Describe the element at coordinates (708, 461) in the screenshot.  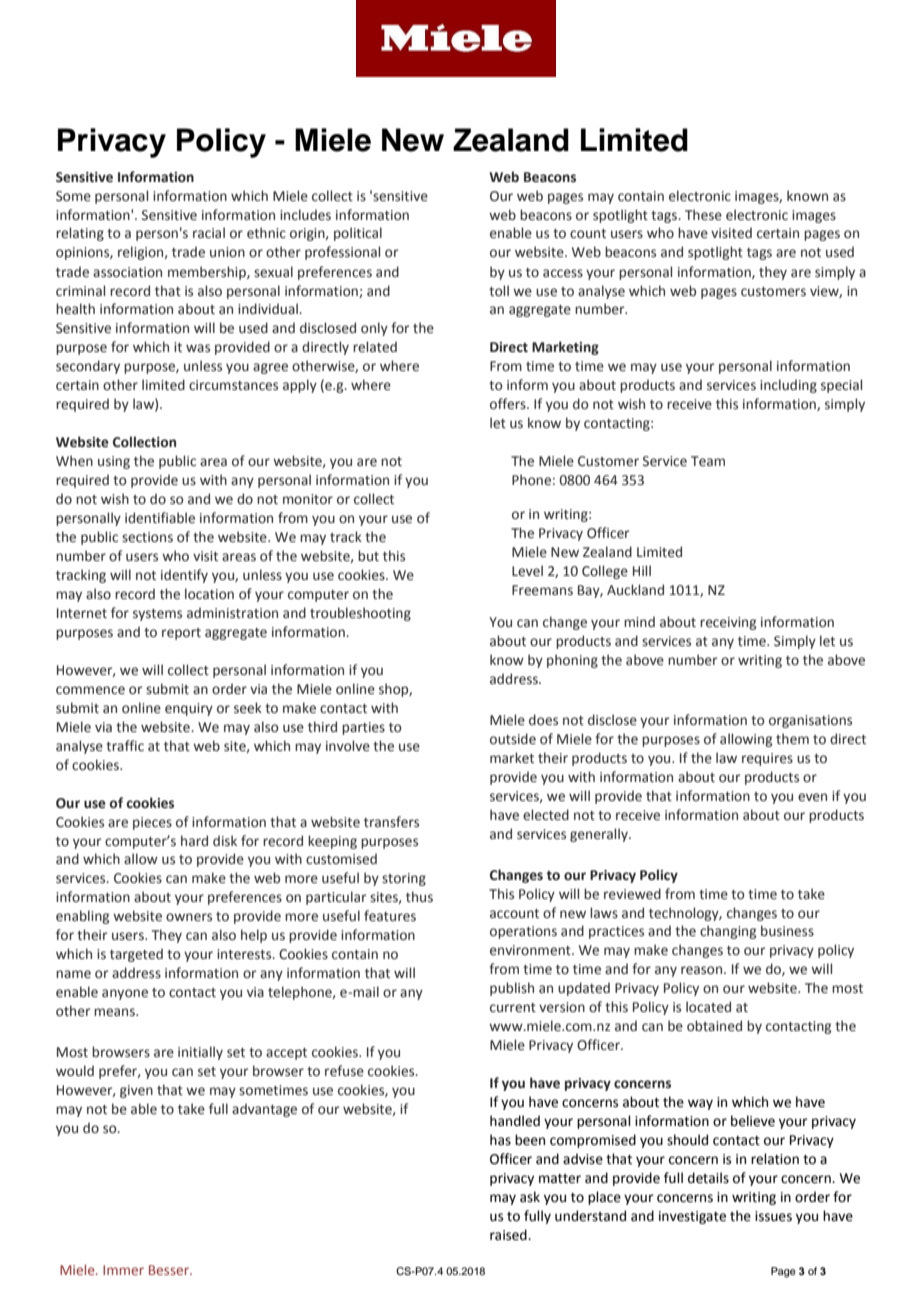
I see `Team` at that location.
